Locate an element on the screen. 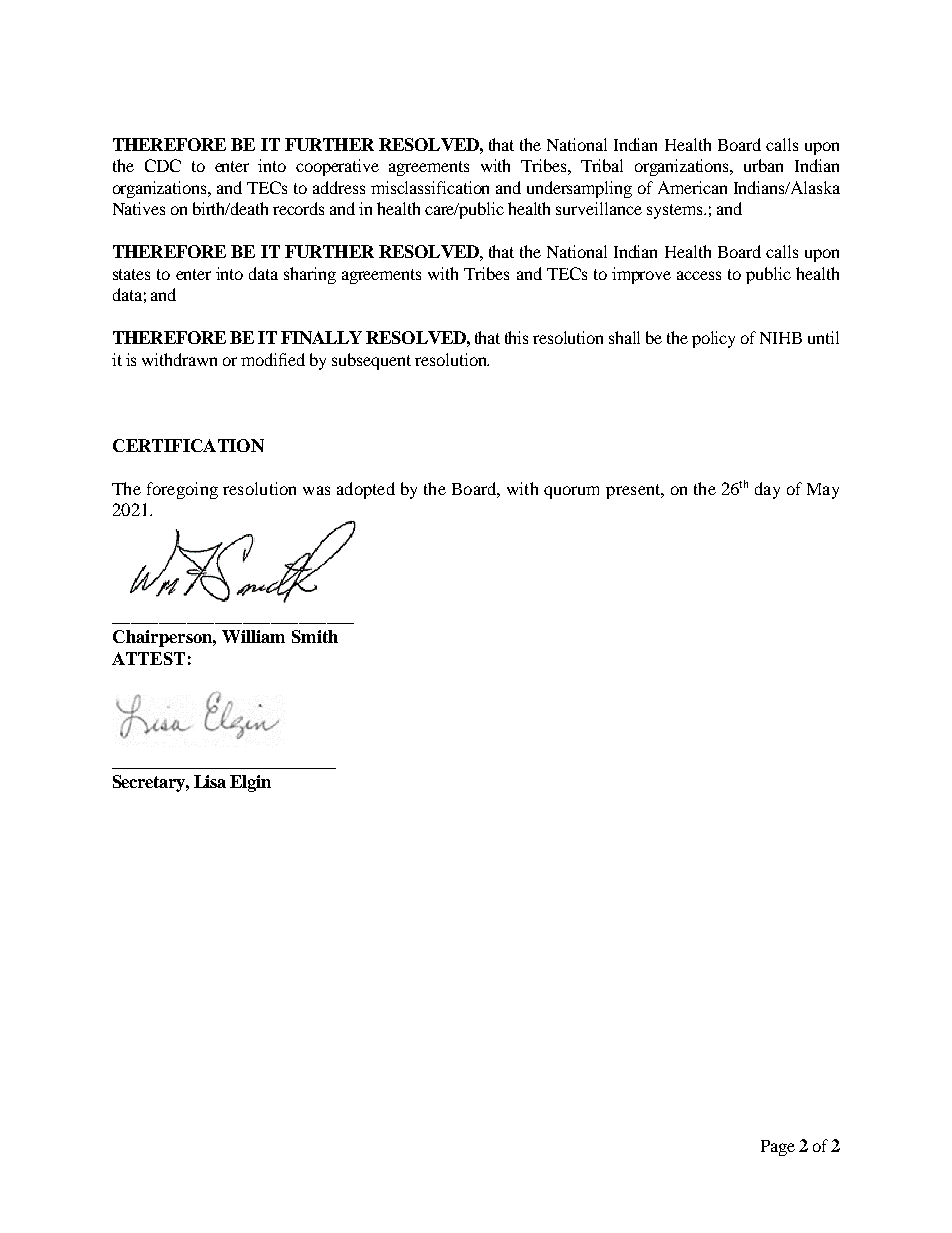 This screenshot has height=1233, width=952. CDC is located at coordinates (163, 165).
